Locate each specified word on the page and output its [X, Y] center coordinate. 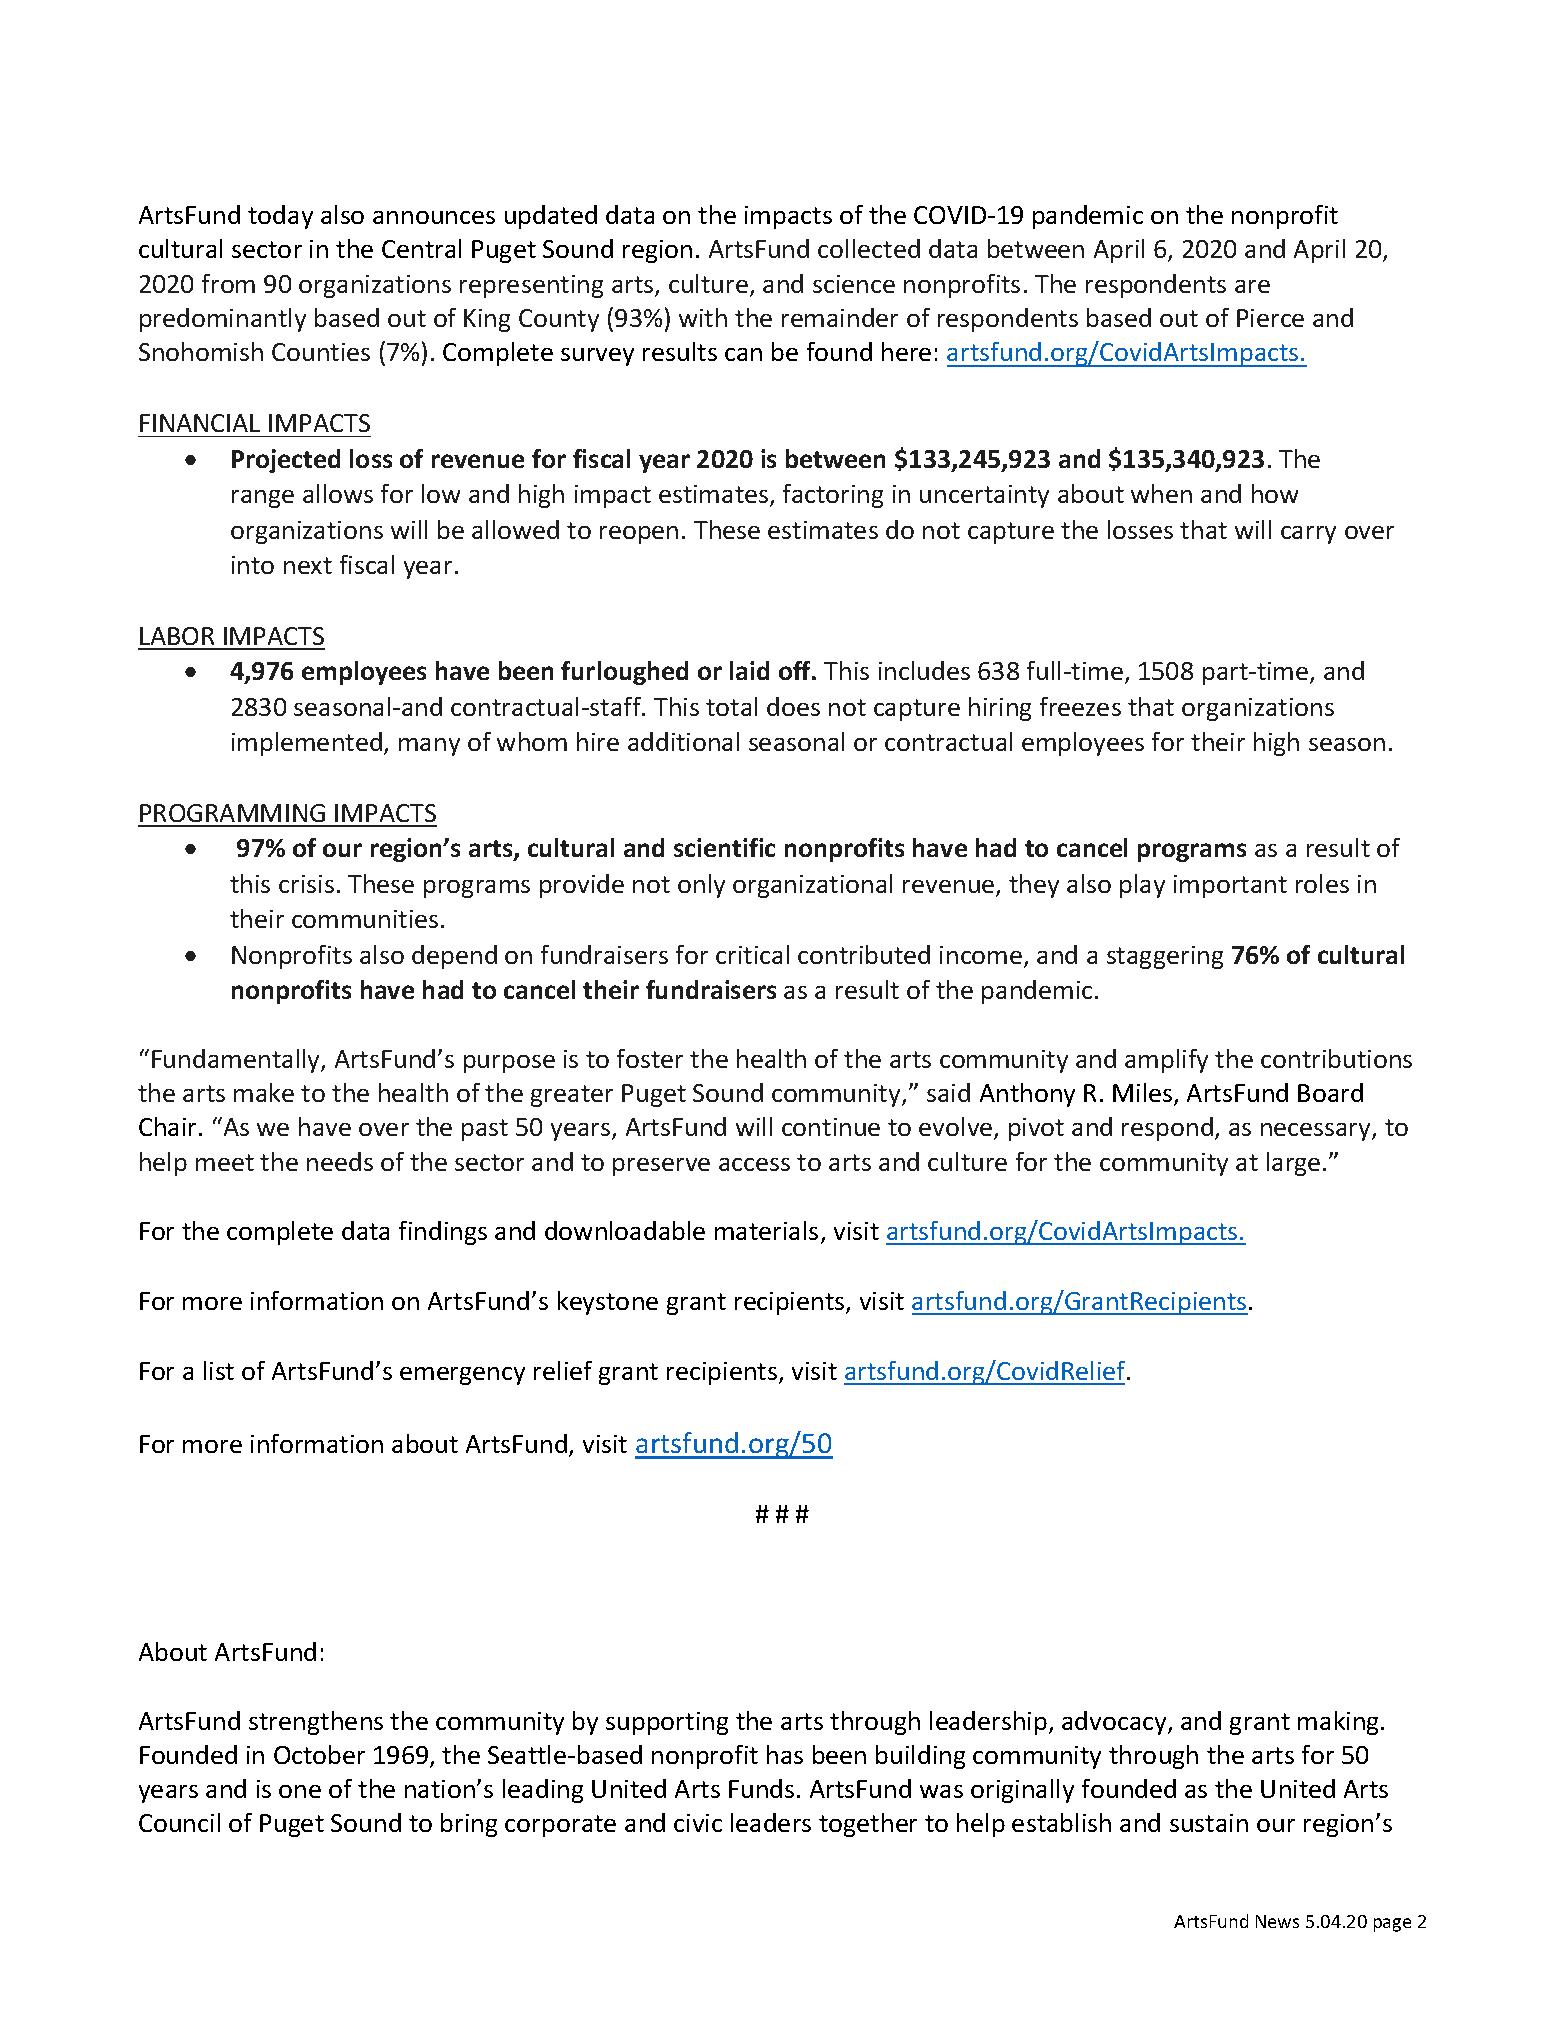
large [1293, 1164]
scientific [724, 847]
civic [698, 1823]
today [280, 217]
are [1252, 286]
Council [179, 1822]
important [1230, 886]
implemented [307, 744]
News [1277, 1921]
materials [766, 1230]
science [854, 284]
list [219, 1370]
